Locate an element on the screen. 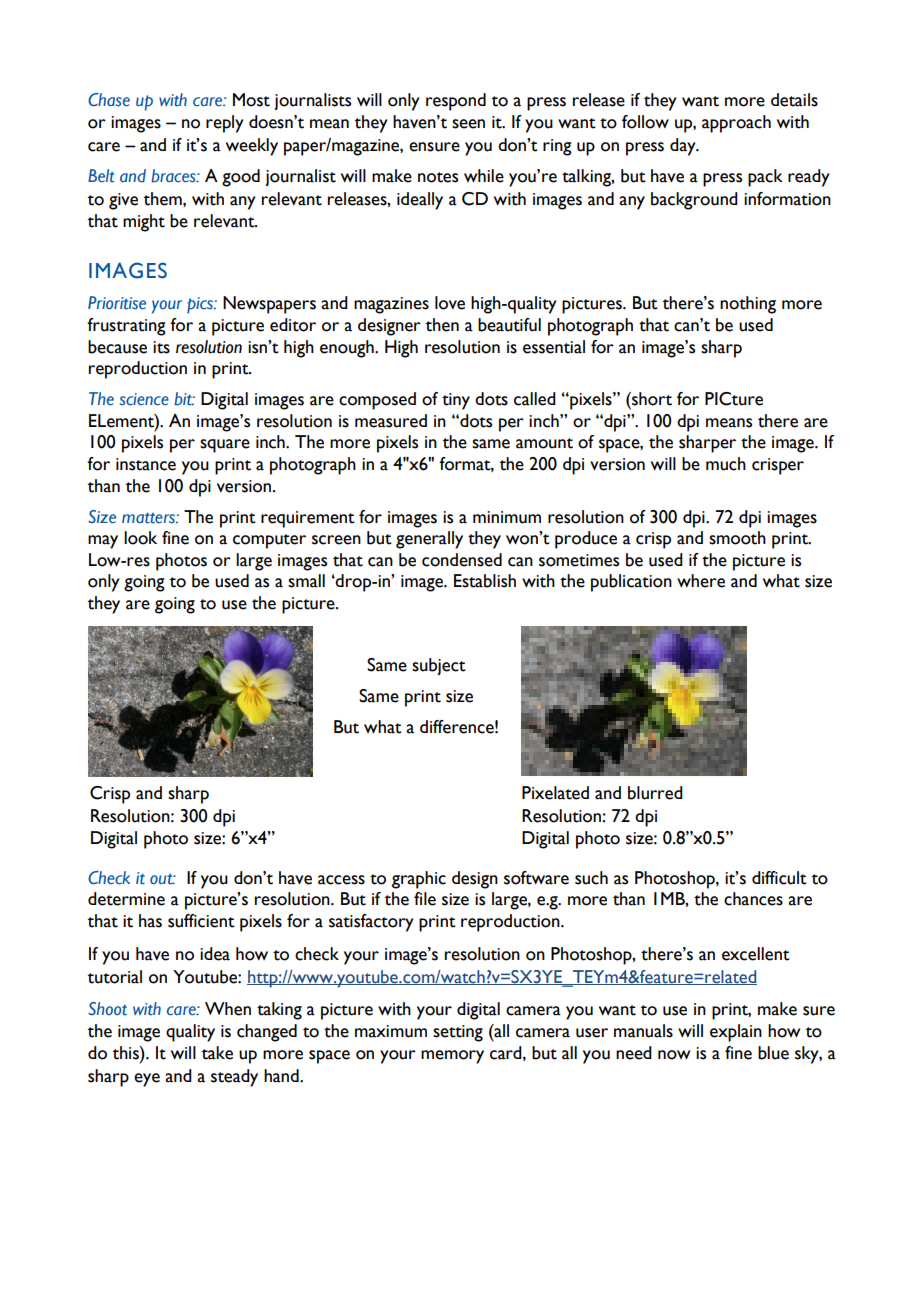 The image size is (924, 1308). take is located at coordinates (217, 1053).
